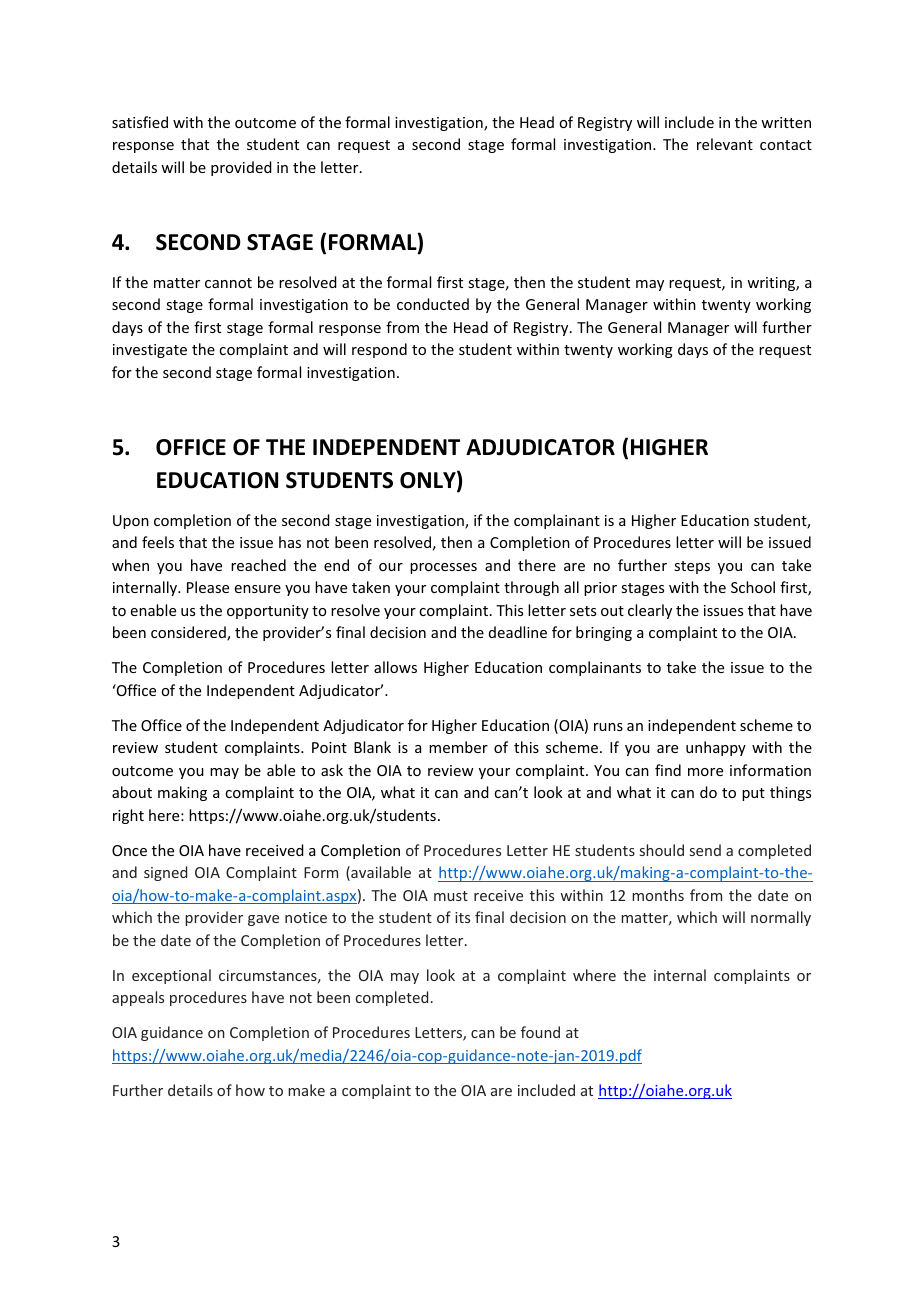 This image has width=924, height=1308. I want to click on considered, so click(189, 633).
